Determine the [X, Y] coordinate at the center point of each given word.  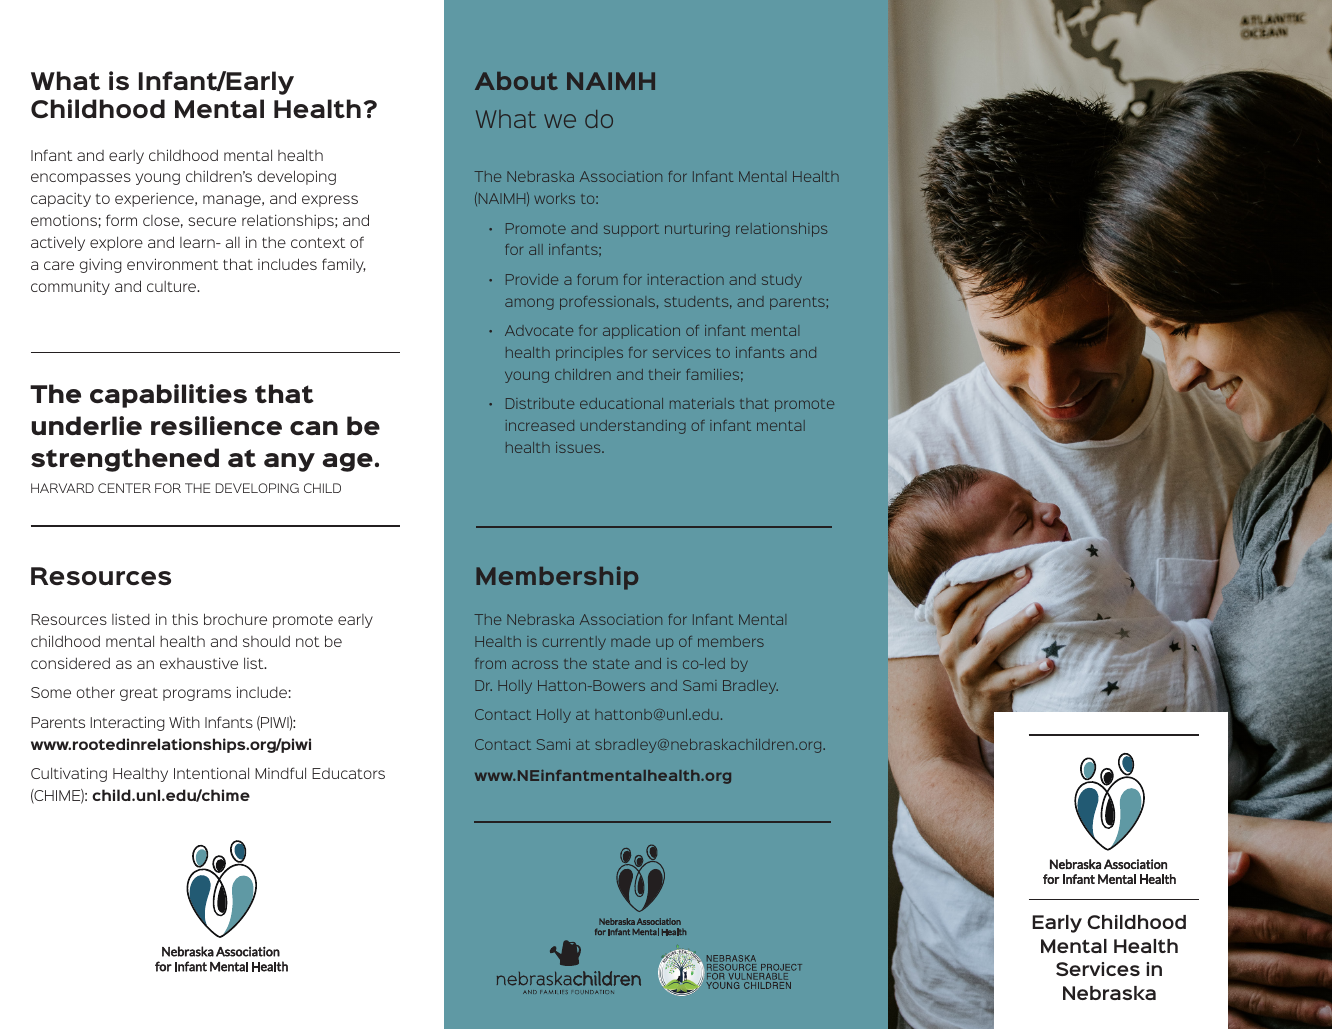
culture [173, 286]
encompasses [81, 179]
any [289, 462]
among [529, 304]
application [641, 332]
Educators [348, 773]
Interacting [128, 723]
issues [579, 447]
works [554, 198]
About [516, 81]
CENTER [124, 488]
